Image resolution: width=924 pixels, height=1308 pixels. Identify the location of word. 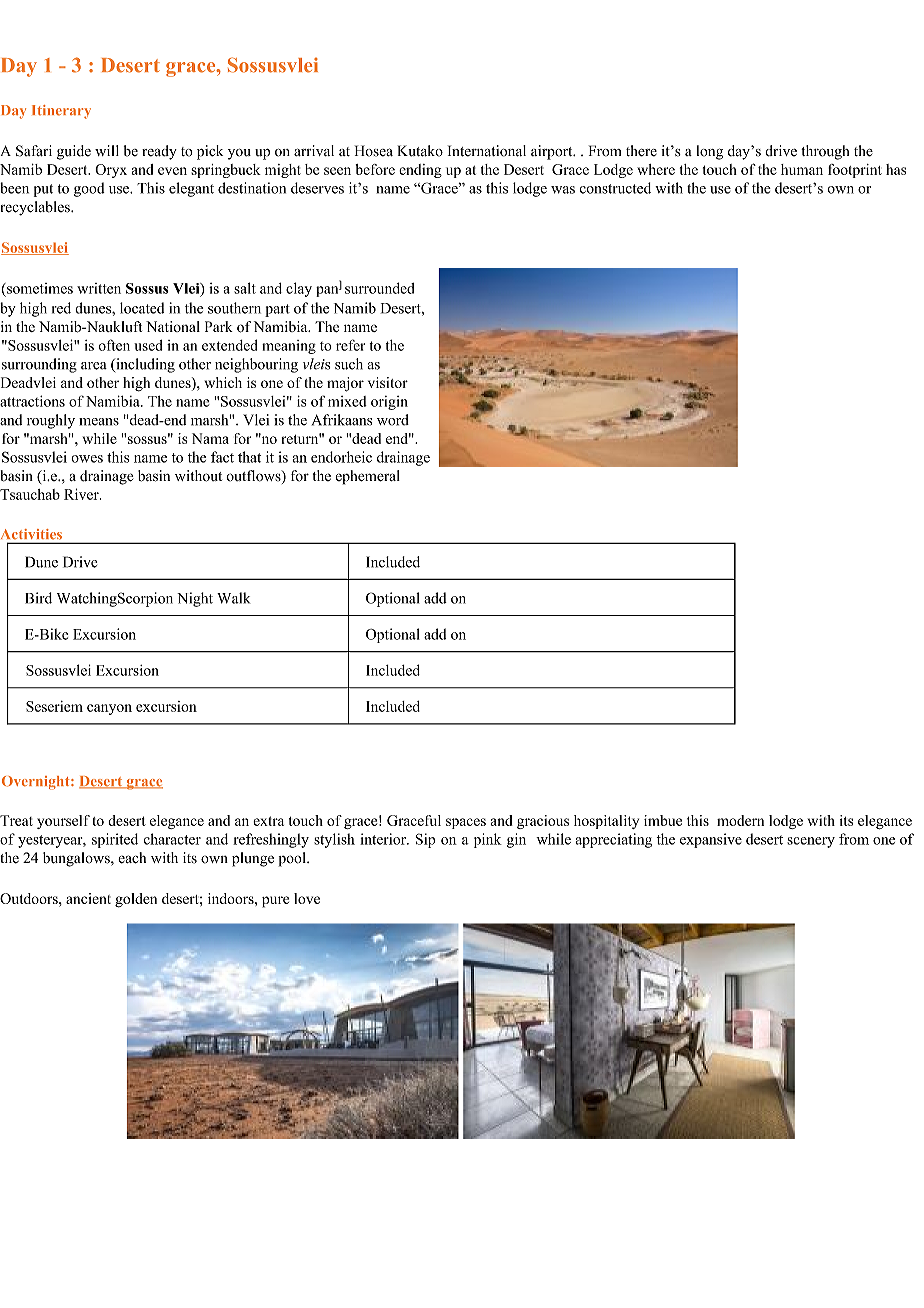
(393, 420).
